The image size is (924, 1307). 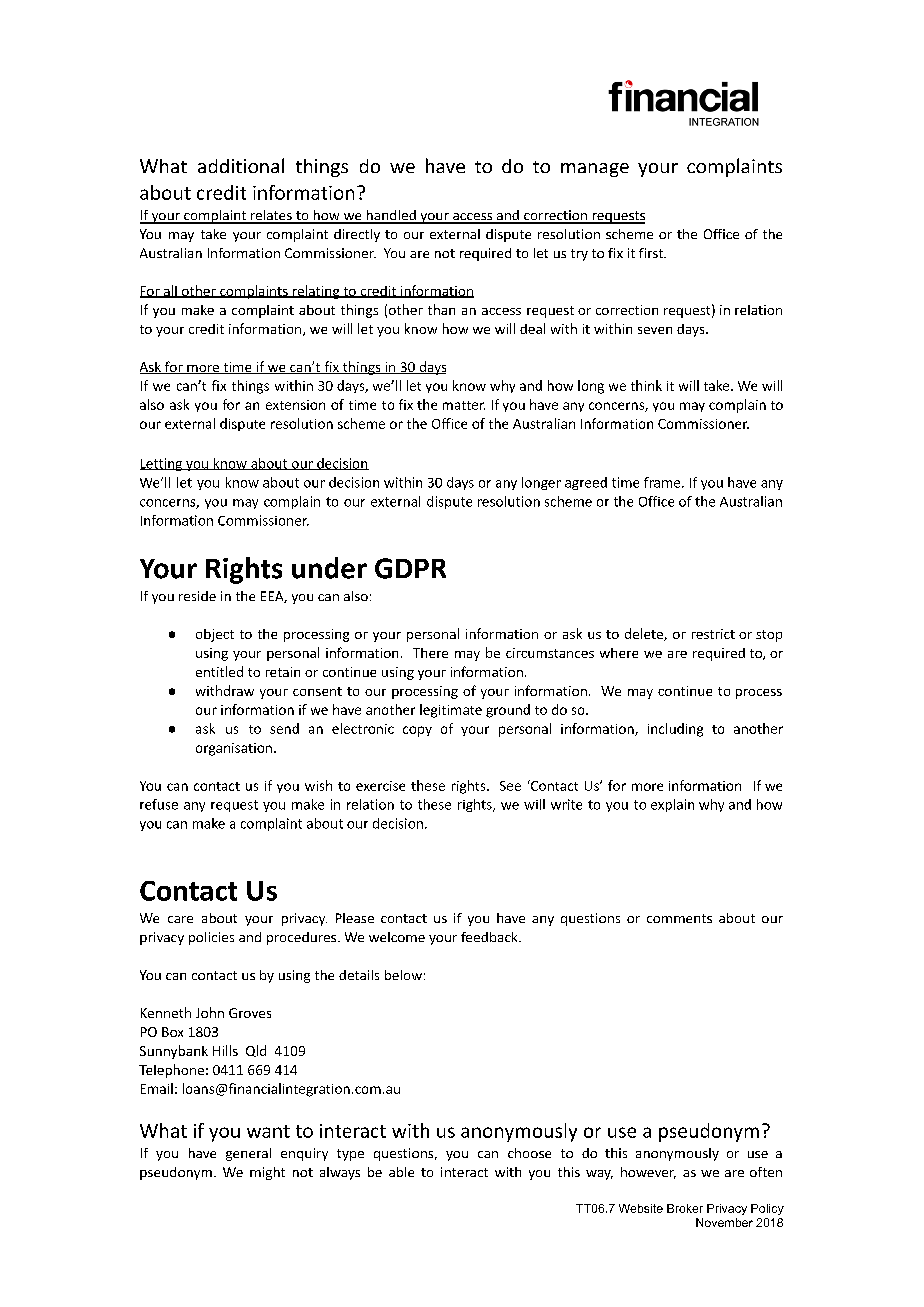 I want to click on first, so click(x=652, y=253).
